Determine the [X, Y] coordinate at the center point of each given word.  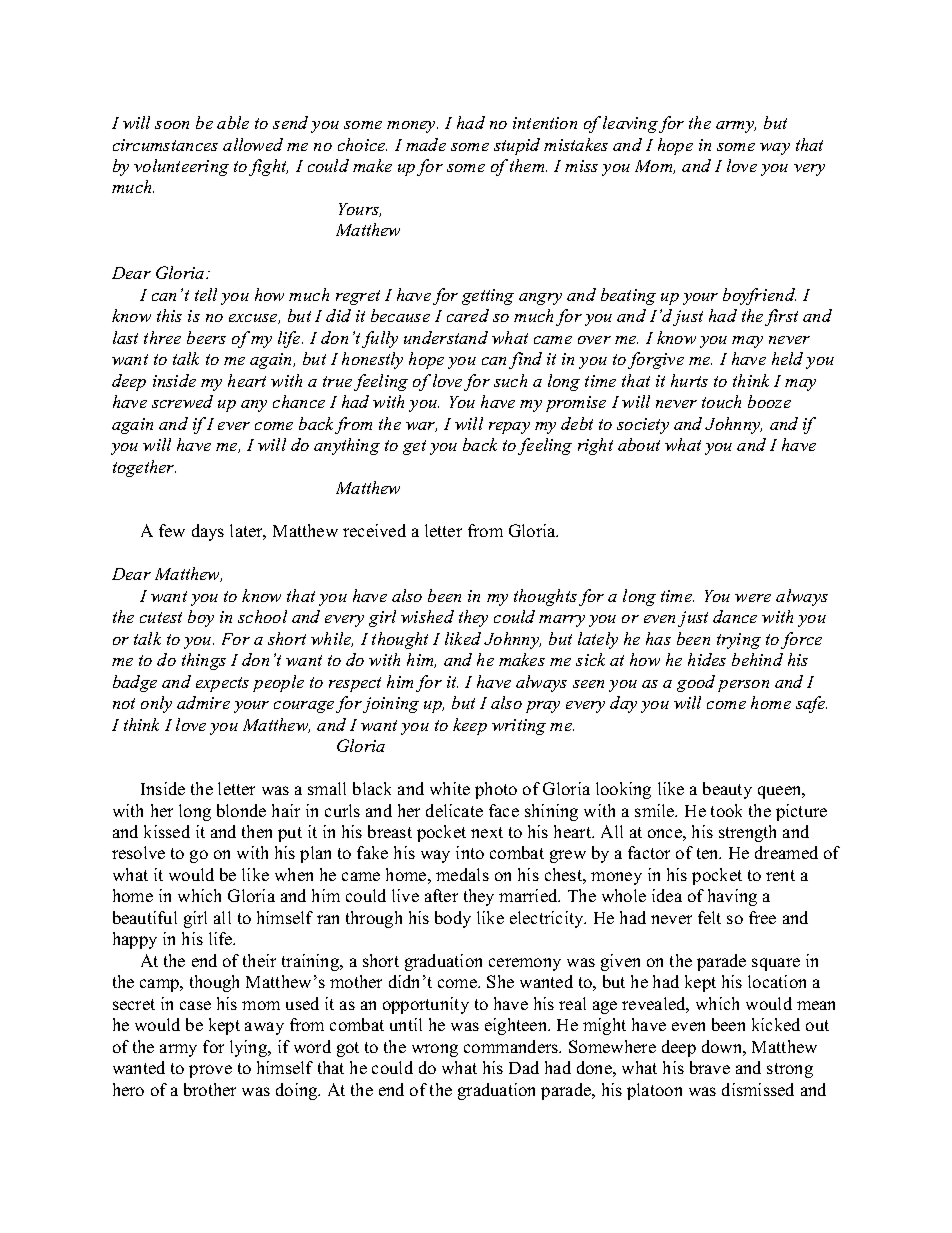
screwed [182, 401]
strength [747, 833]
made [426, 144]
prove [210, 1071]
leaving [630, 124]
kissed [167, 831]
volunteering [181, 167]
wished [427, 616]
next [487, 832]
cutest [161, 617]
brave [710, 1067]
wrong [435, 1050]
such [510, 380]
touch [721, 401]
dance [735, 616]
